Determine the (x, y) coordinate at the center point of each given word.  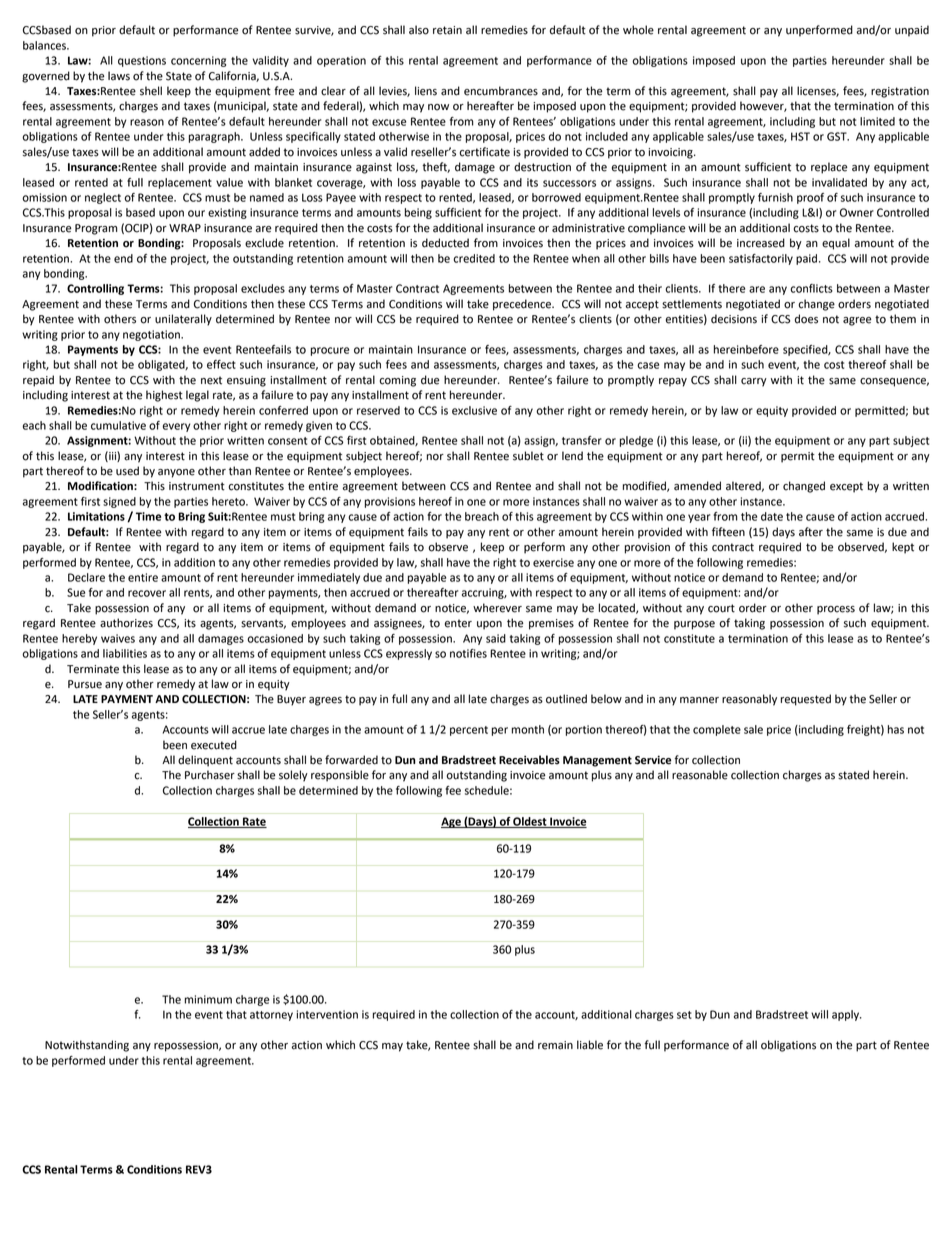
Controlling (95, 289)
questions (142, 61)
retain (447, 30)
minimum (208, 999)
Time (148, 516)
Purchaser (210, 775)
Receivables (529, 760)
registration (900, 92)
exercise (553, 562)
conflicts (811, 288)
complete (717, 730)
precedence (523, 305)
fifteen (728, 532)
